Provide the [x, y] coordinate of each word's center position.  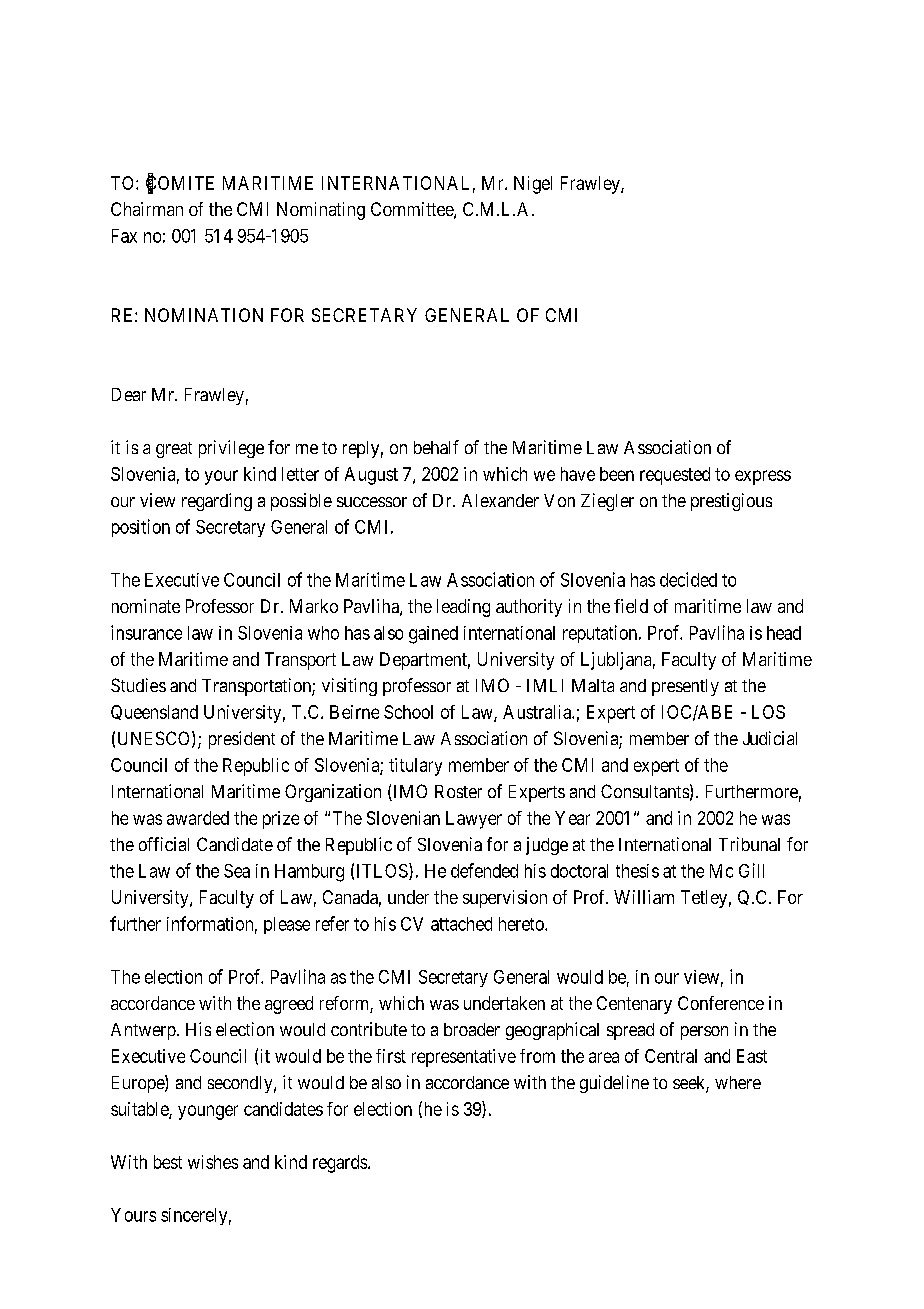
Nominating [321, 211]
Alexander [500, 500]
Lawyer [474, 820]
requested [675, 476]
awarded [198, 818]
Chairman [147, 209]
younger [208, 1112]
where [738, 1082]
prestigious [731, 502]
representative [464, 1058]
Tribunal [749, 844]
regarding [217, 502]
